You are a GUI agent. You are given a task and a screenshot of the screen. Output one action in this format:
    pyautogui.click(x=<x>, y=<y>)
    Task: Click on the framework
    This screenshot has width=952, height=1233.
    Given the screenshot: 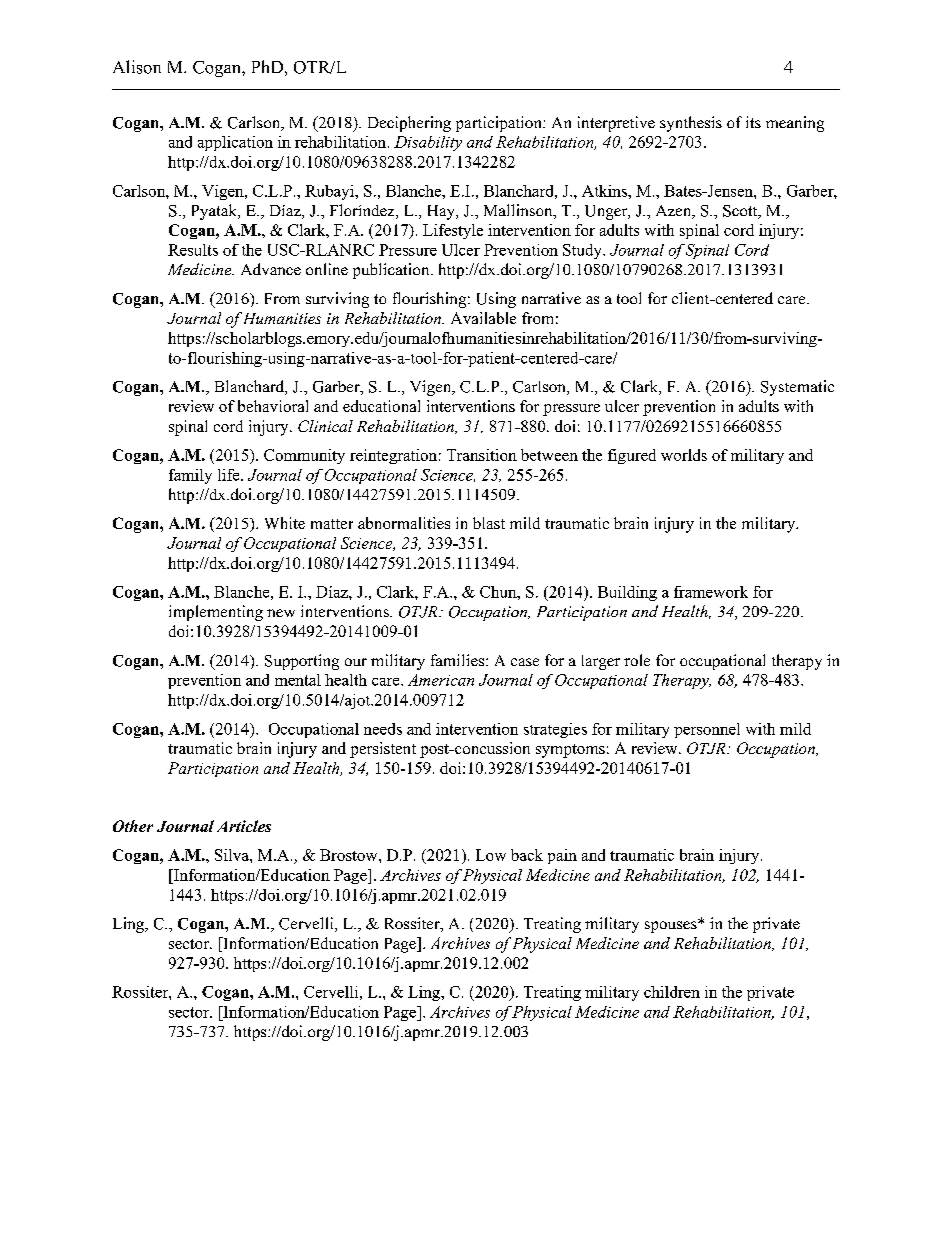 What is the action you would take?
    pyautogui.click(x=711, y=592)
